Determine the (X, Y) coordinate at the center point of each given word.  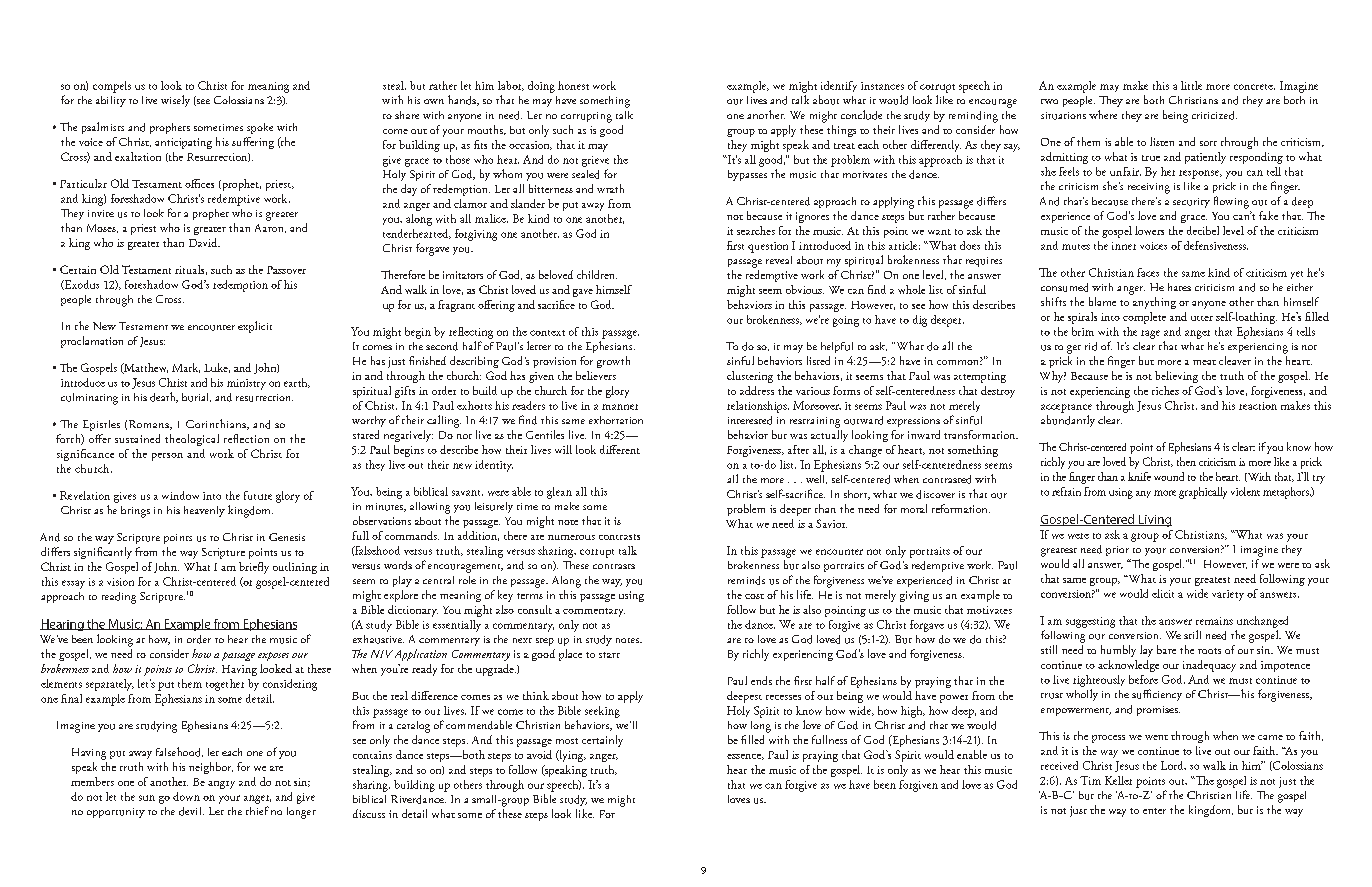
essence (745, 757)
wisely (175, 101)
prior (1117, 551)
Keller (1118, 780)
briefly (254, 568)
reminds (746, 580)
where (1103, 114)
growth (613, 362)
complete (1144, 318)
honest (573, 85)
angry (221, 785)
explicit (255, 327)
